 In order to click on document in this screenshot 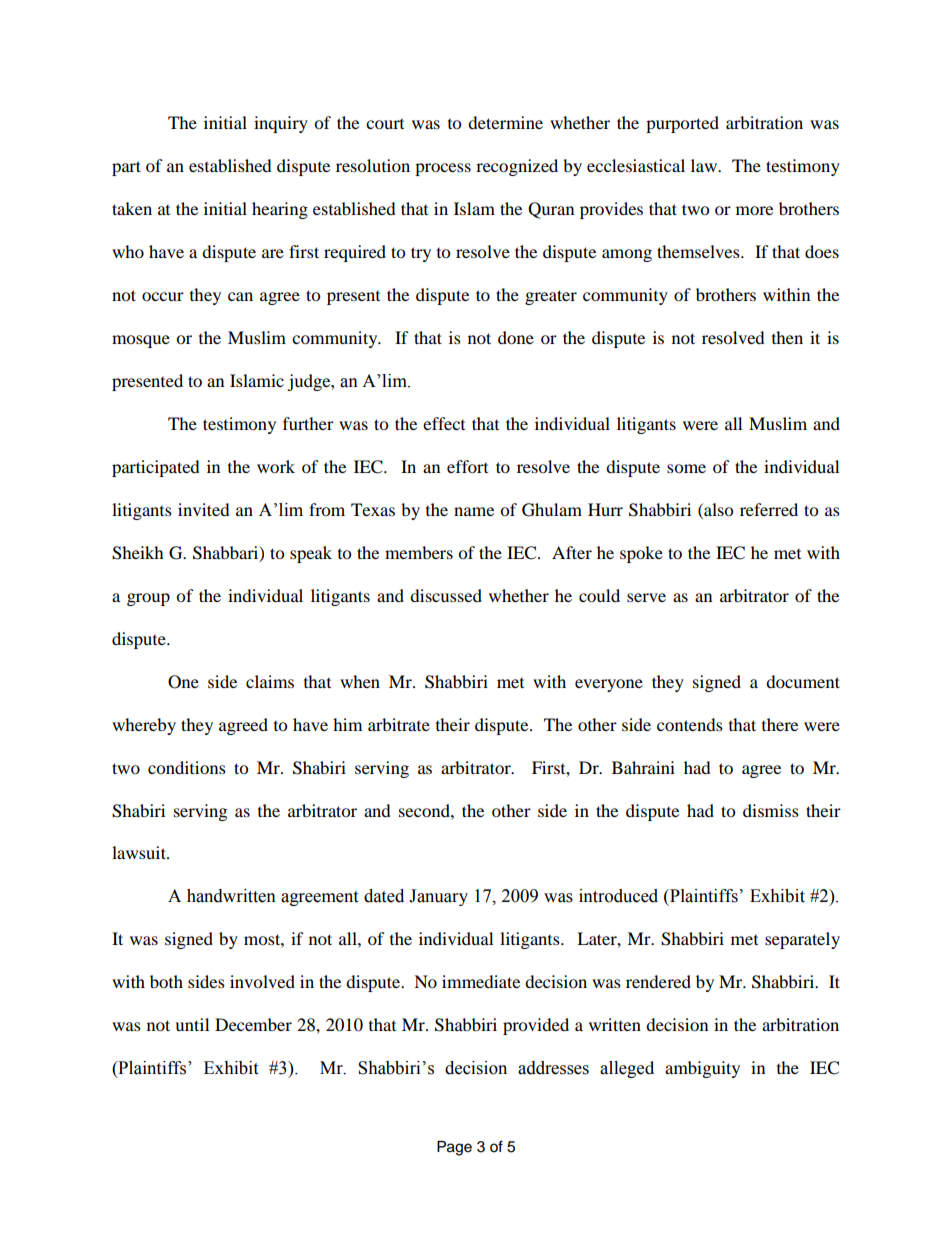, I will do `click(803, 681)`.
